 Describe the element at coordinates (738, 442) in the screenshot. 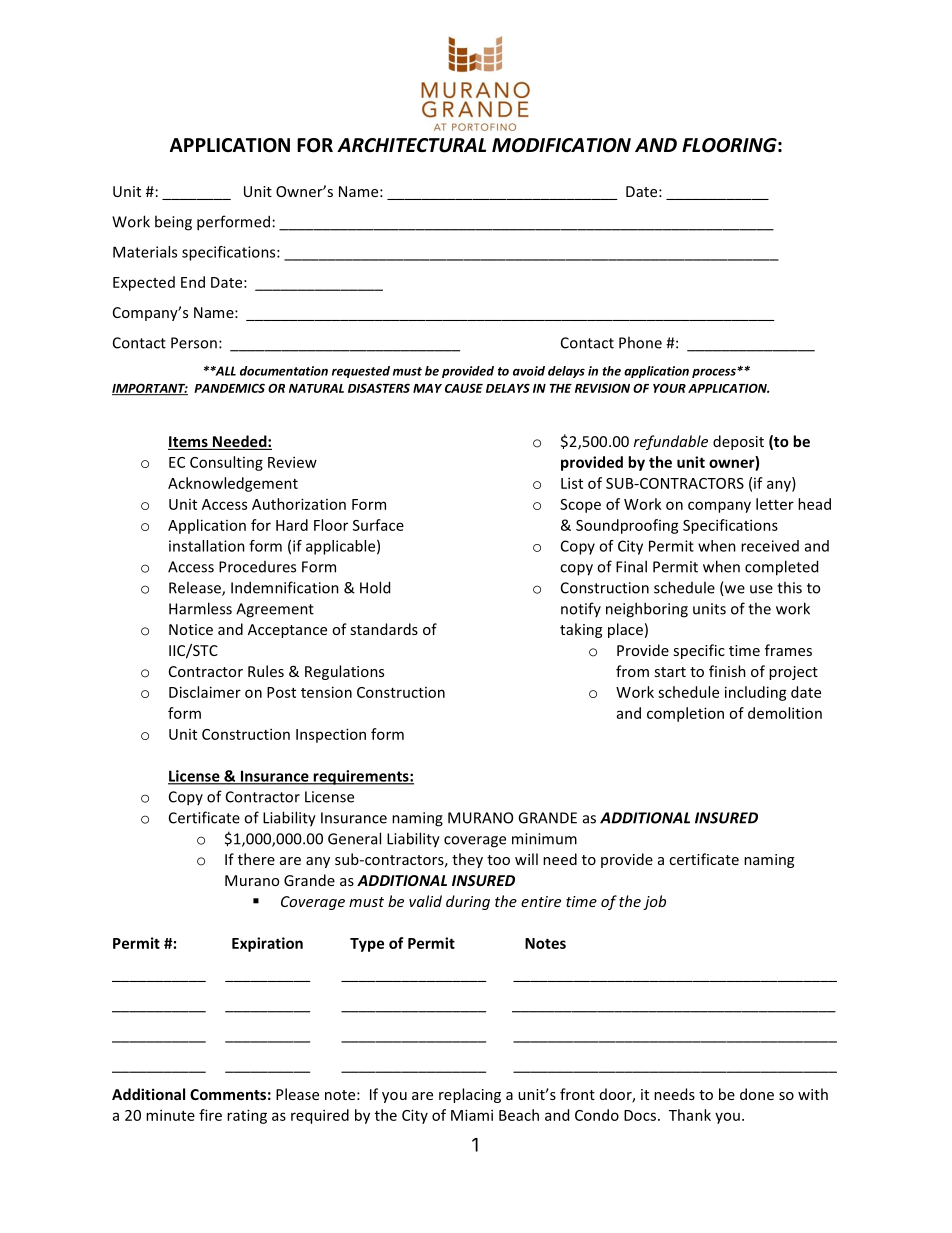

I see `deposit` at that location.
